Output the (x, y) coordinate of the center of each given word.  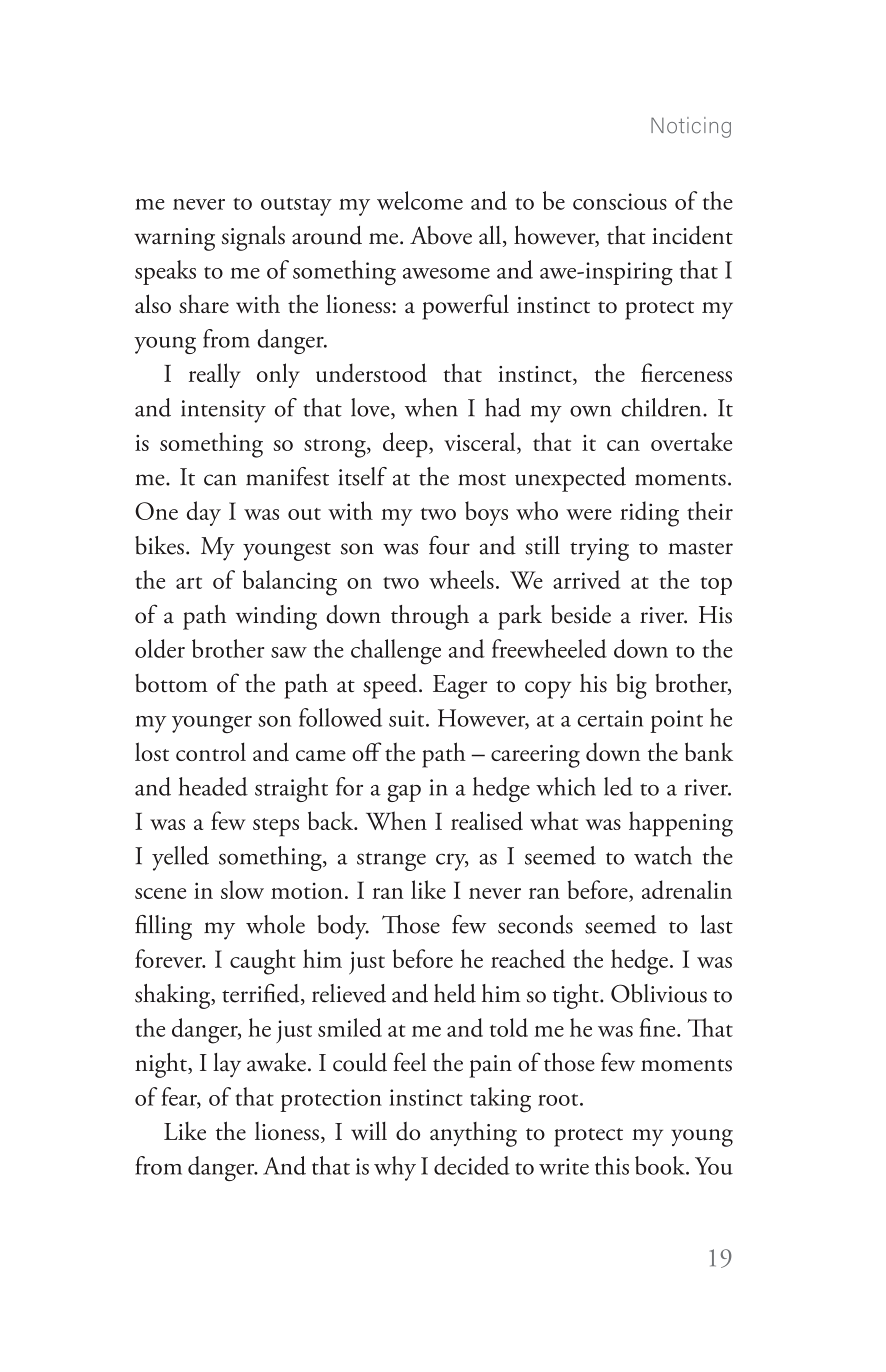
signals (253, 238)
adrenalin (687, 889)
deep (406, 445)
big (631, 686)
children (662, 407)
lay (227, 1065)
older (160, 648)
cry (452, 862)
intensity (223, 411)
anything (473, 1134)
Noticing (691, 127)
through (430, 617)
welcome (420, 200)
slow (242, 889)
